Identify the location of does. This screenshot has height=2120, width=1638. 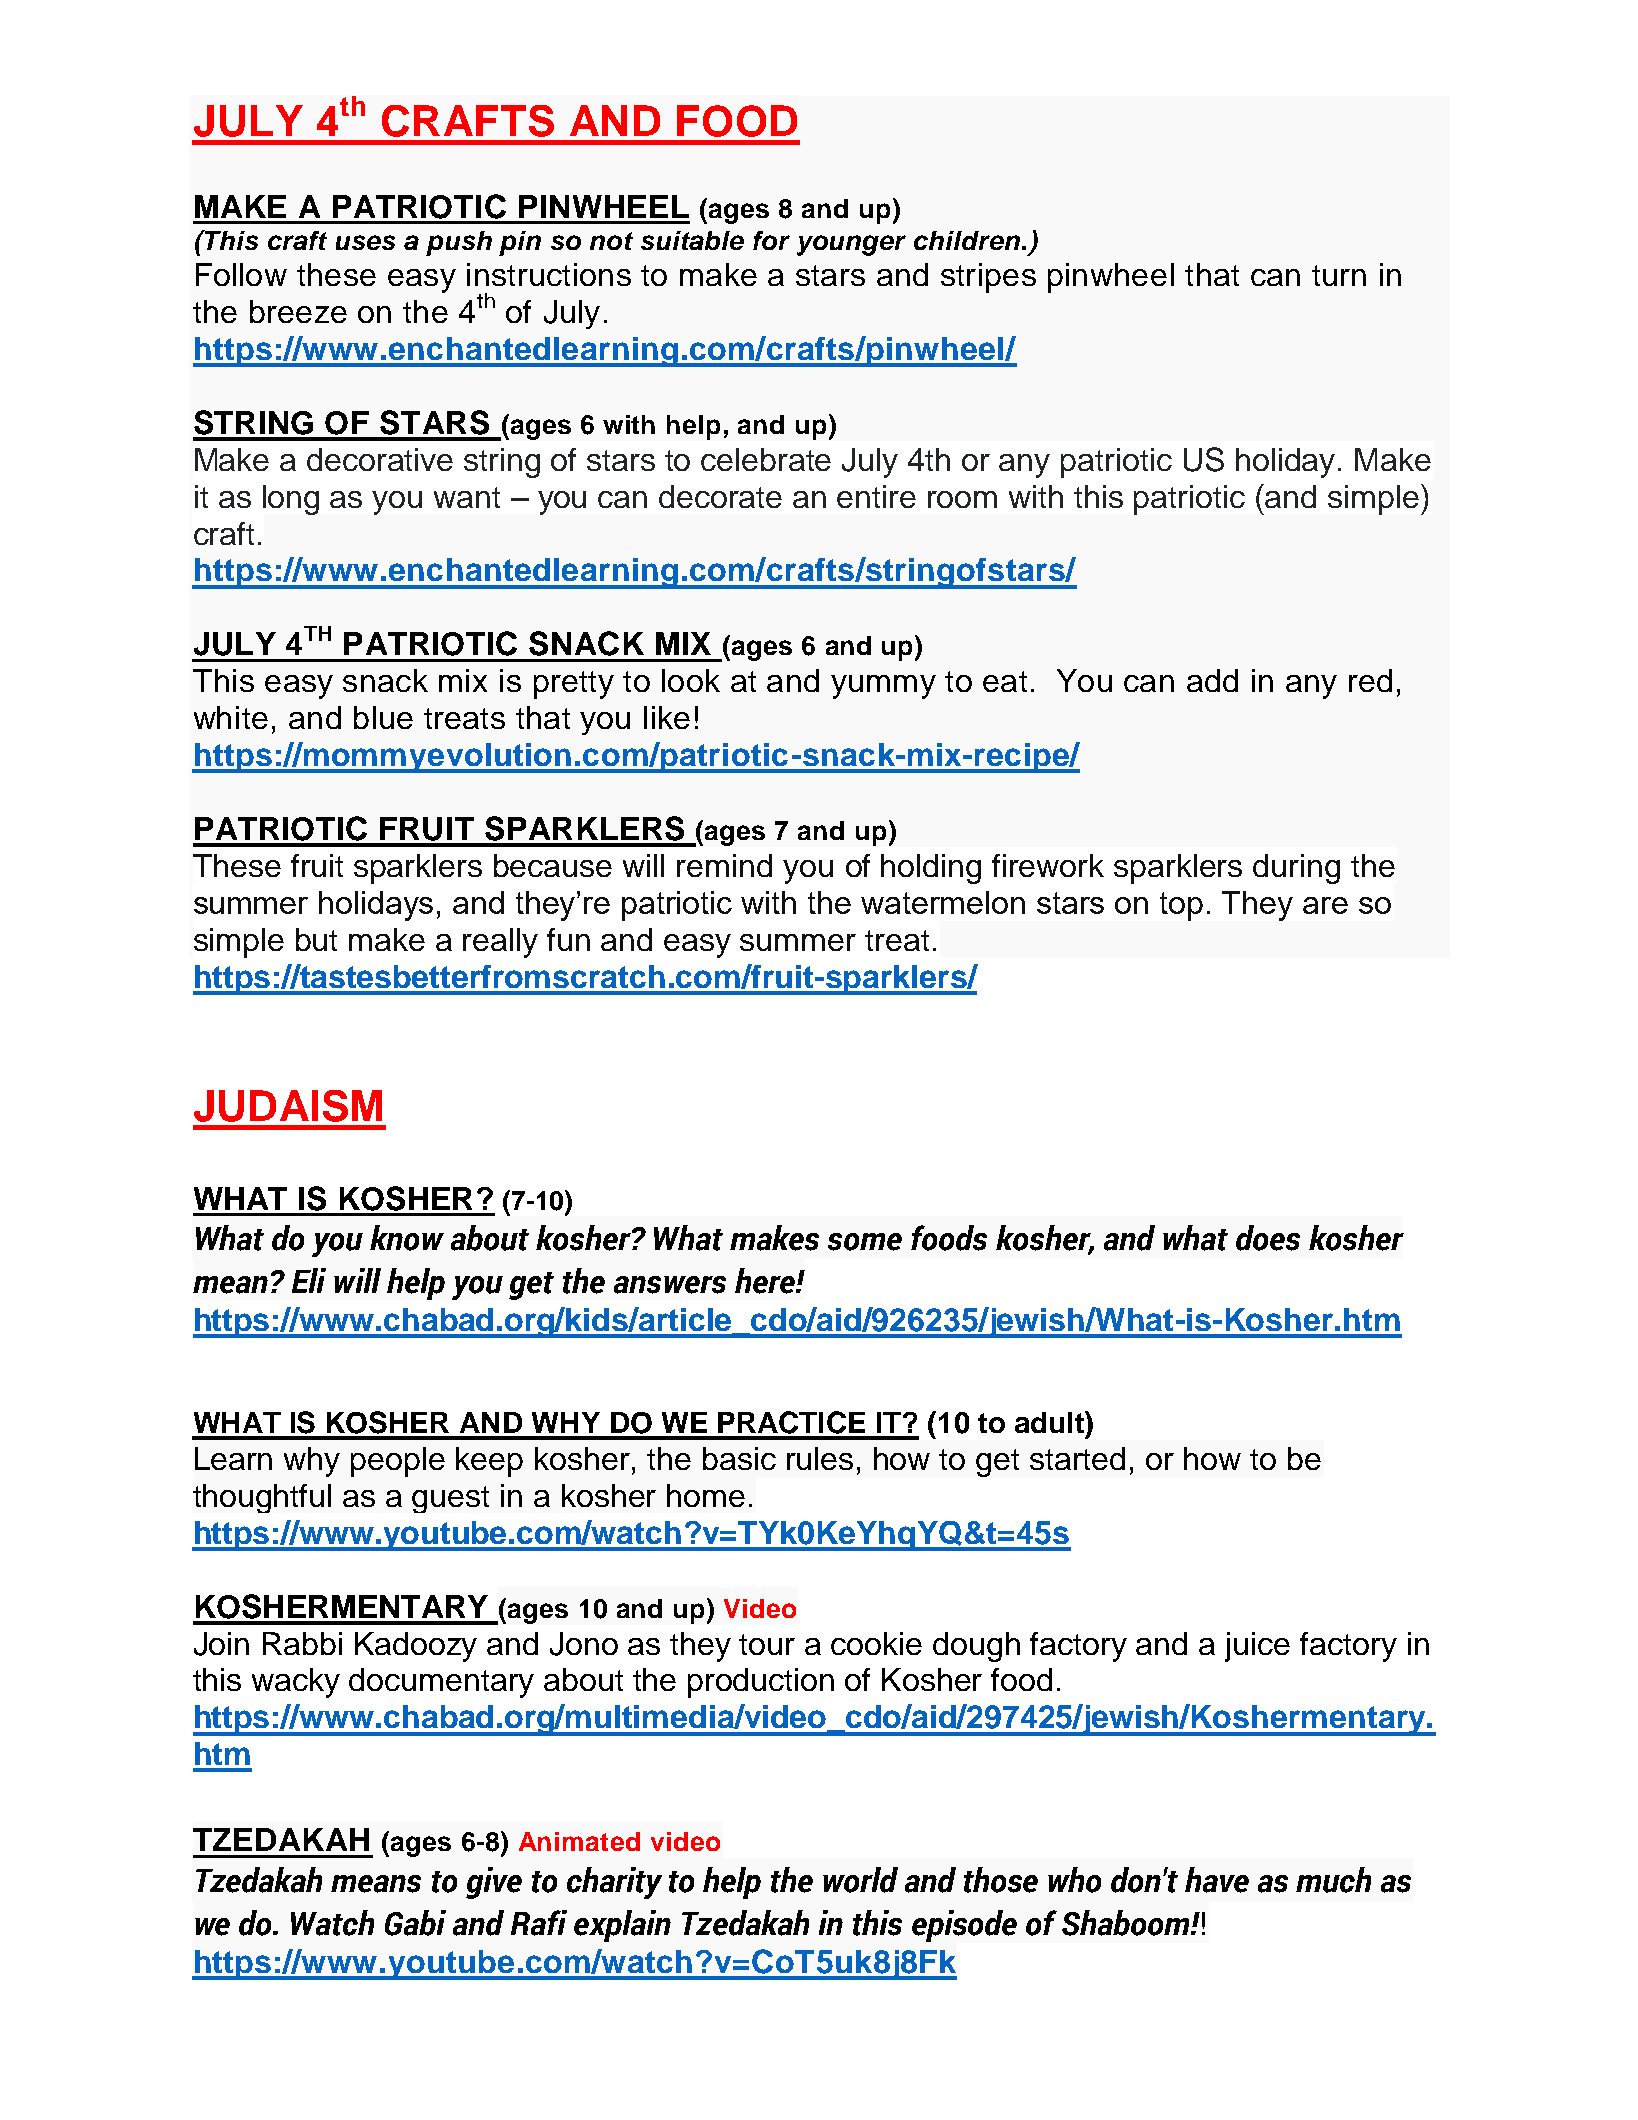
(1268, 1238).
